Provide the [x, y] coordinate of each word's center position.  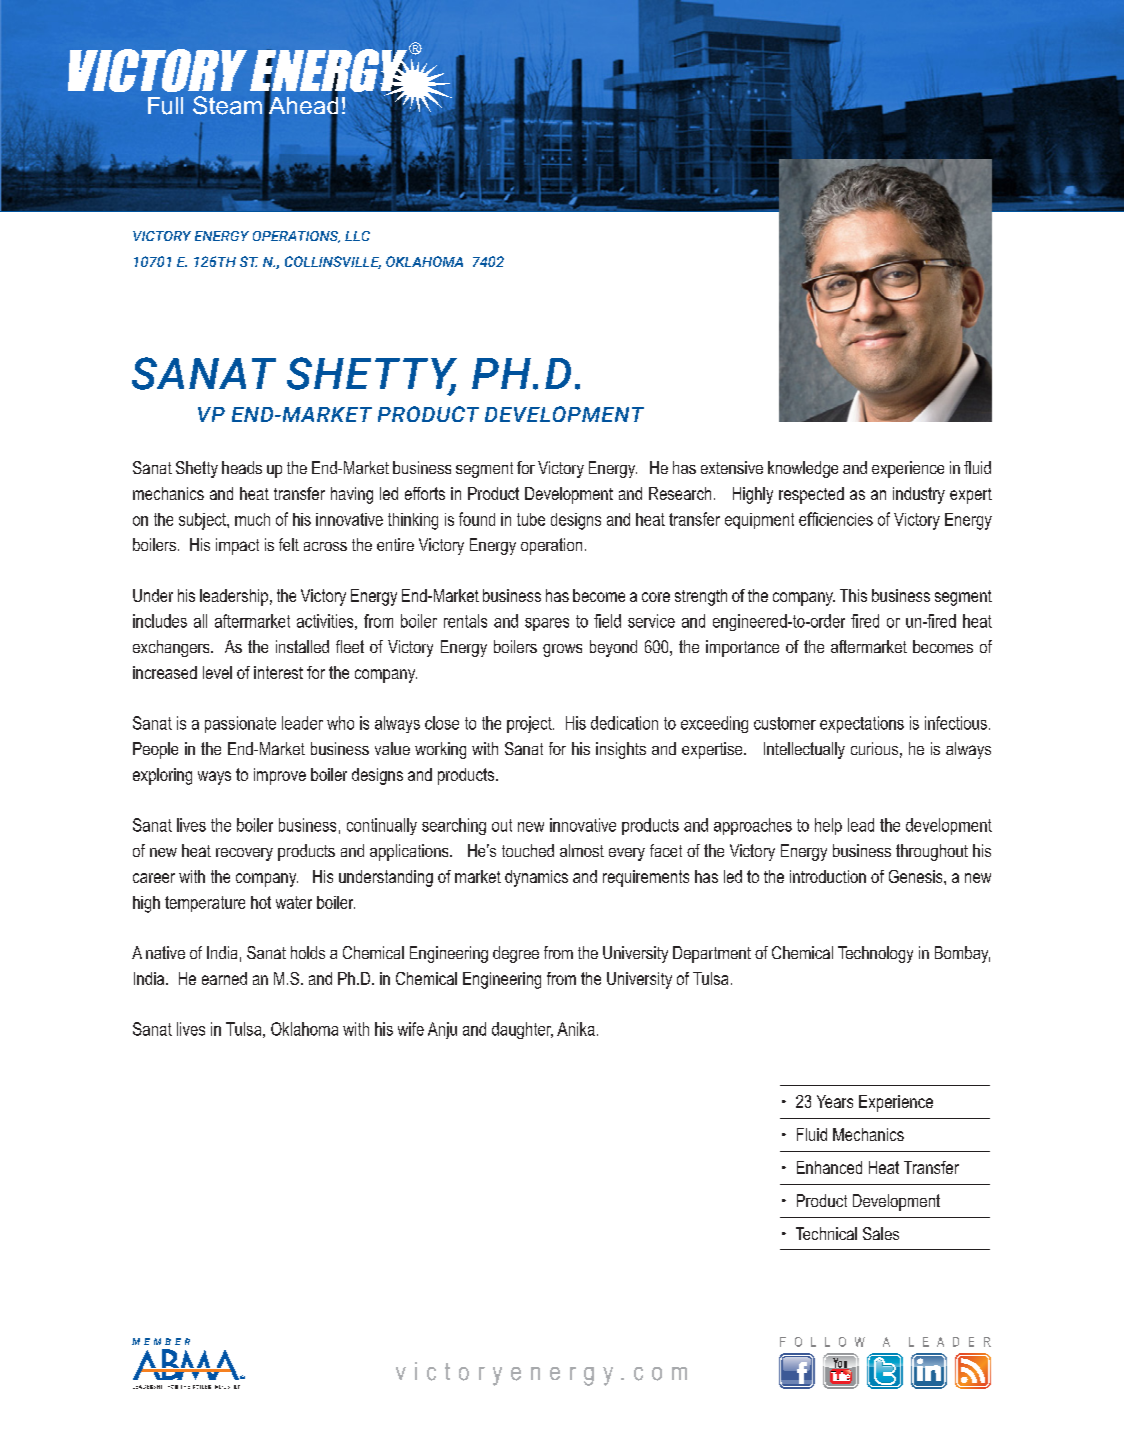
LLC [357, 236]
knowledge [803, 469]
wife [411, 1029]
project [530, 724]
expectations [862, 724]
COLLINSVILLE [333, 262]
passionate [240, 724]
